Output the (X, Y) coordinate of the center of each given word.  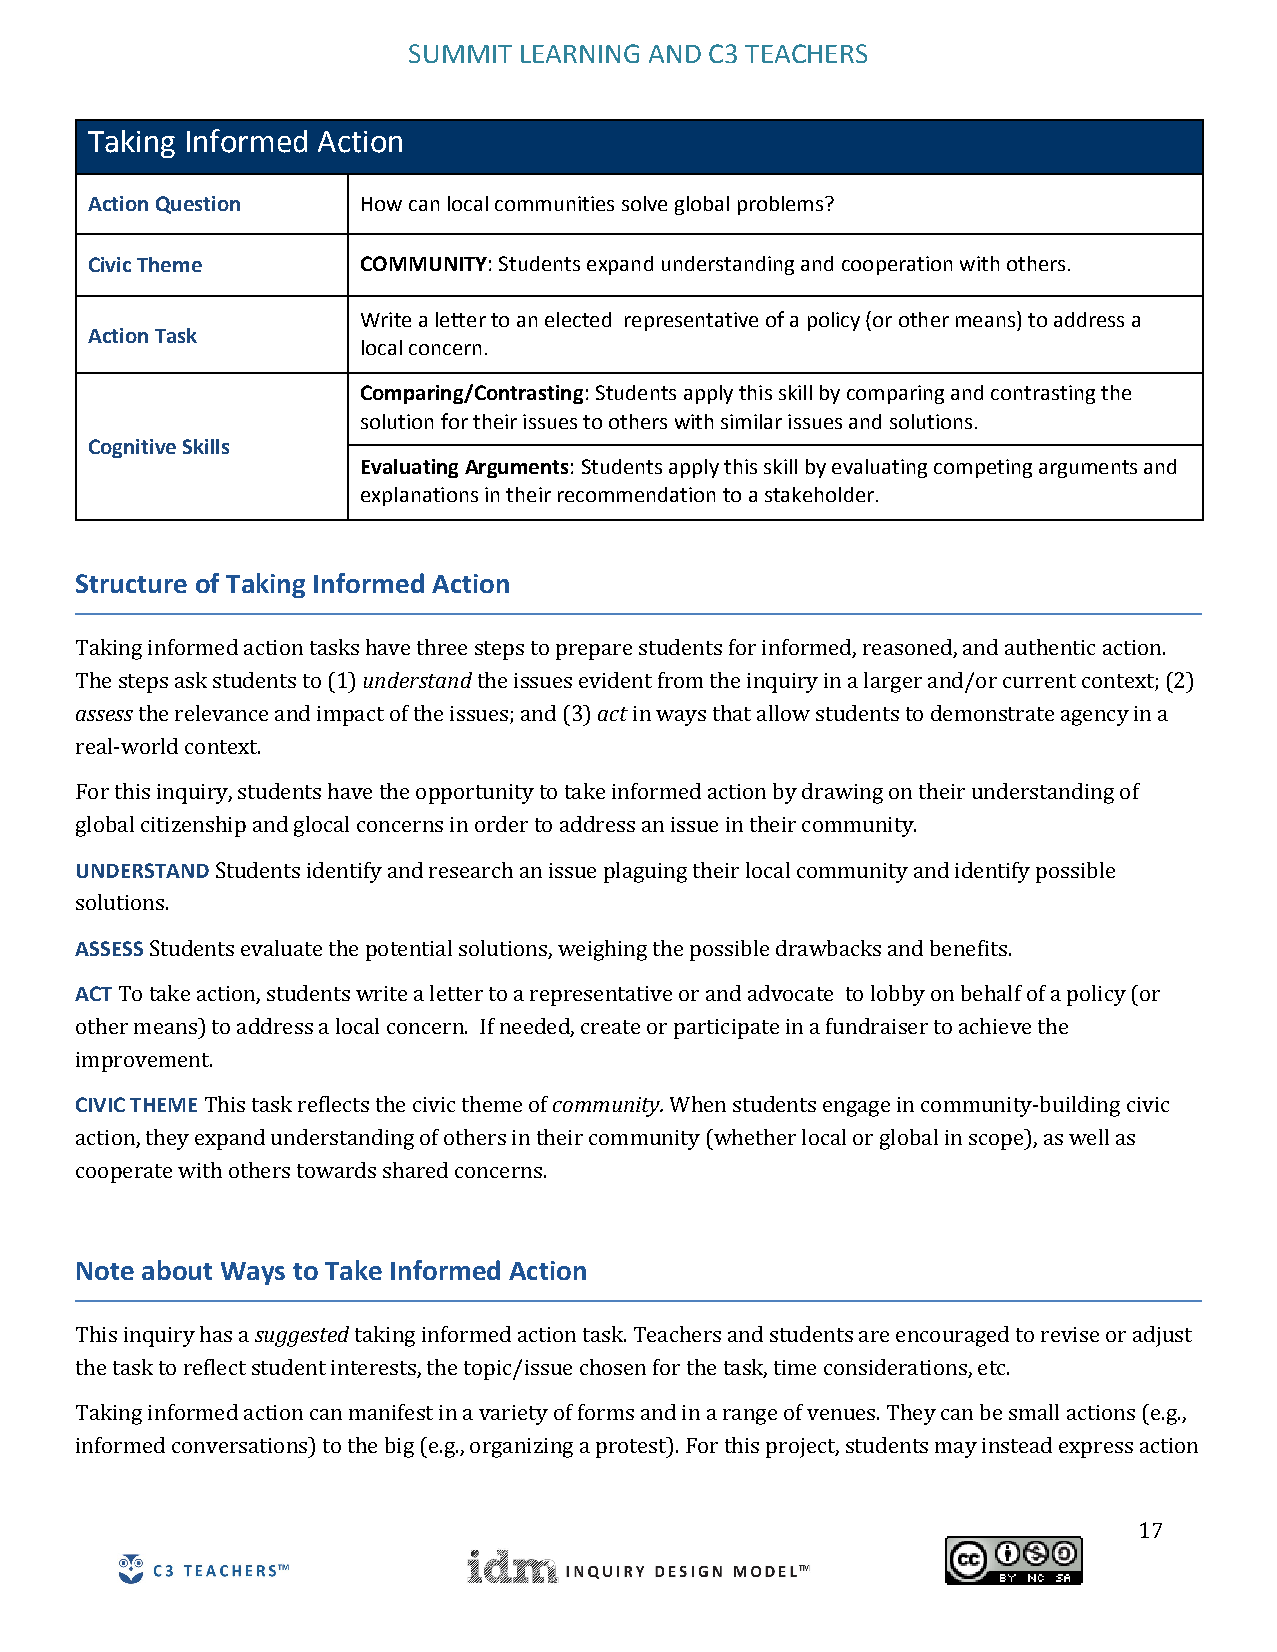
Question (198, 205)
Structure (131, 583)
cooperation (897, 265)
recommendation (636, 494)
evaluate (281, 948)
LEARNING (580, 53)
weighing (602, 950)
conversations (241, 1445)
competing (983, 468)
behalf (991, 993)
